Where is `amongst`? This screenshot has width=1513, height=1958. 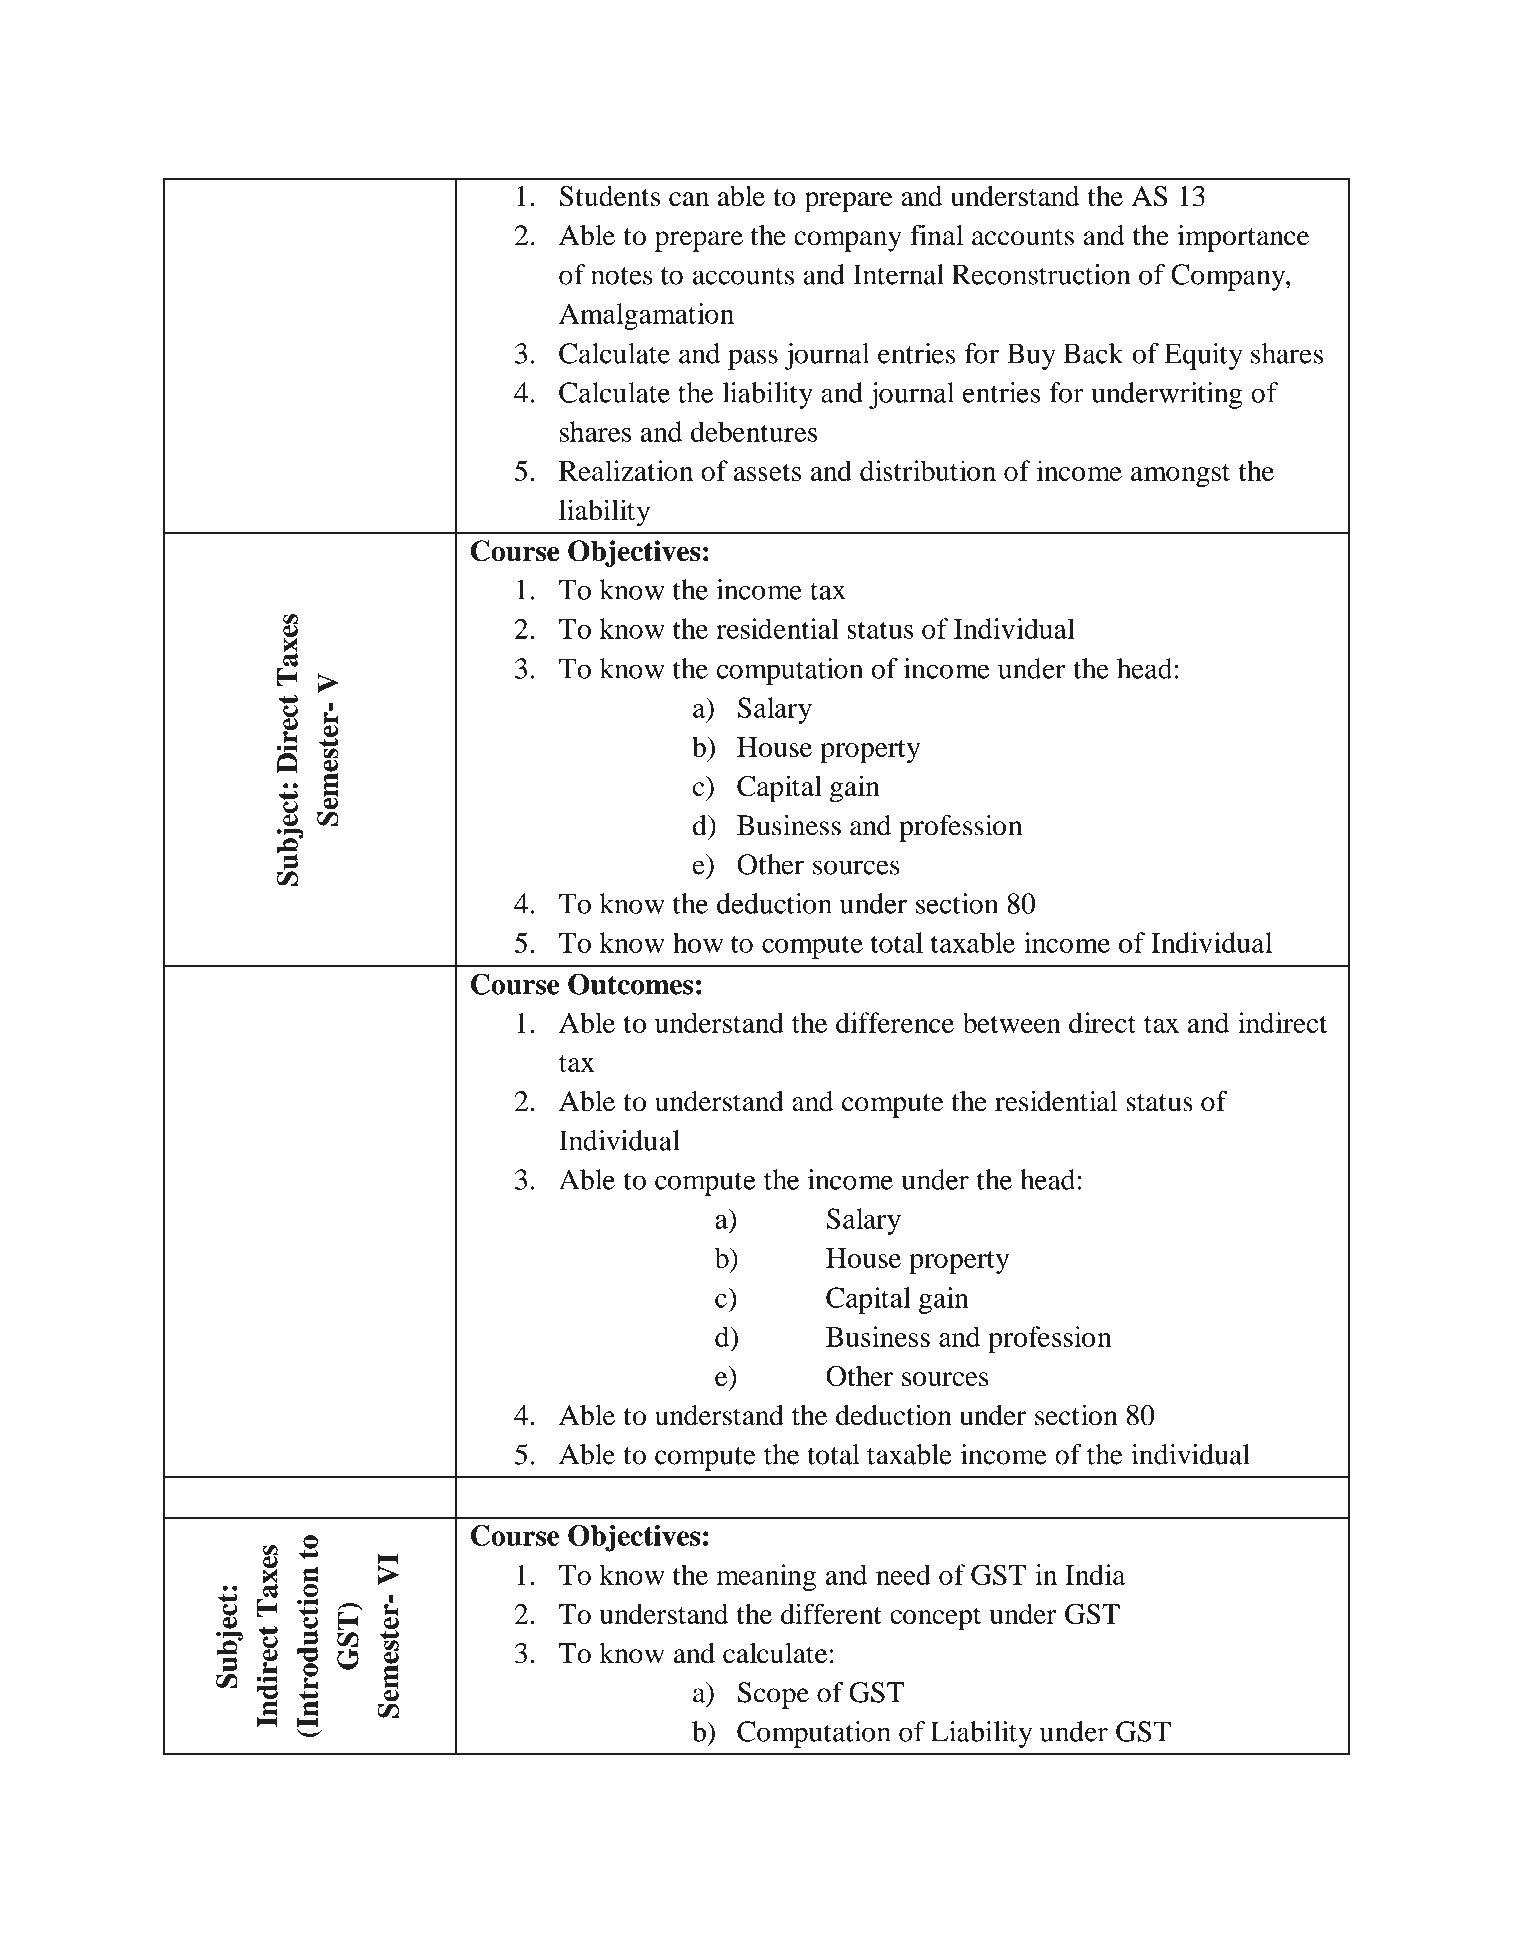
amongst is located at coordinates (1180, 475).
